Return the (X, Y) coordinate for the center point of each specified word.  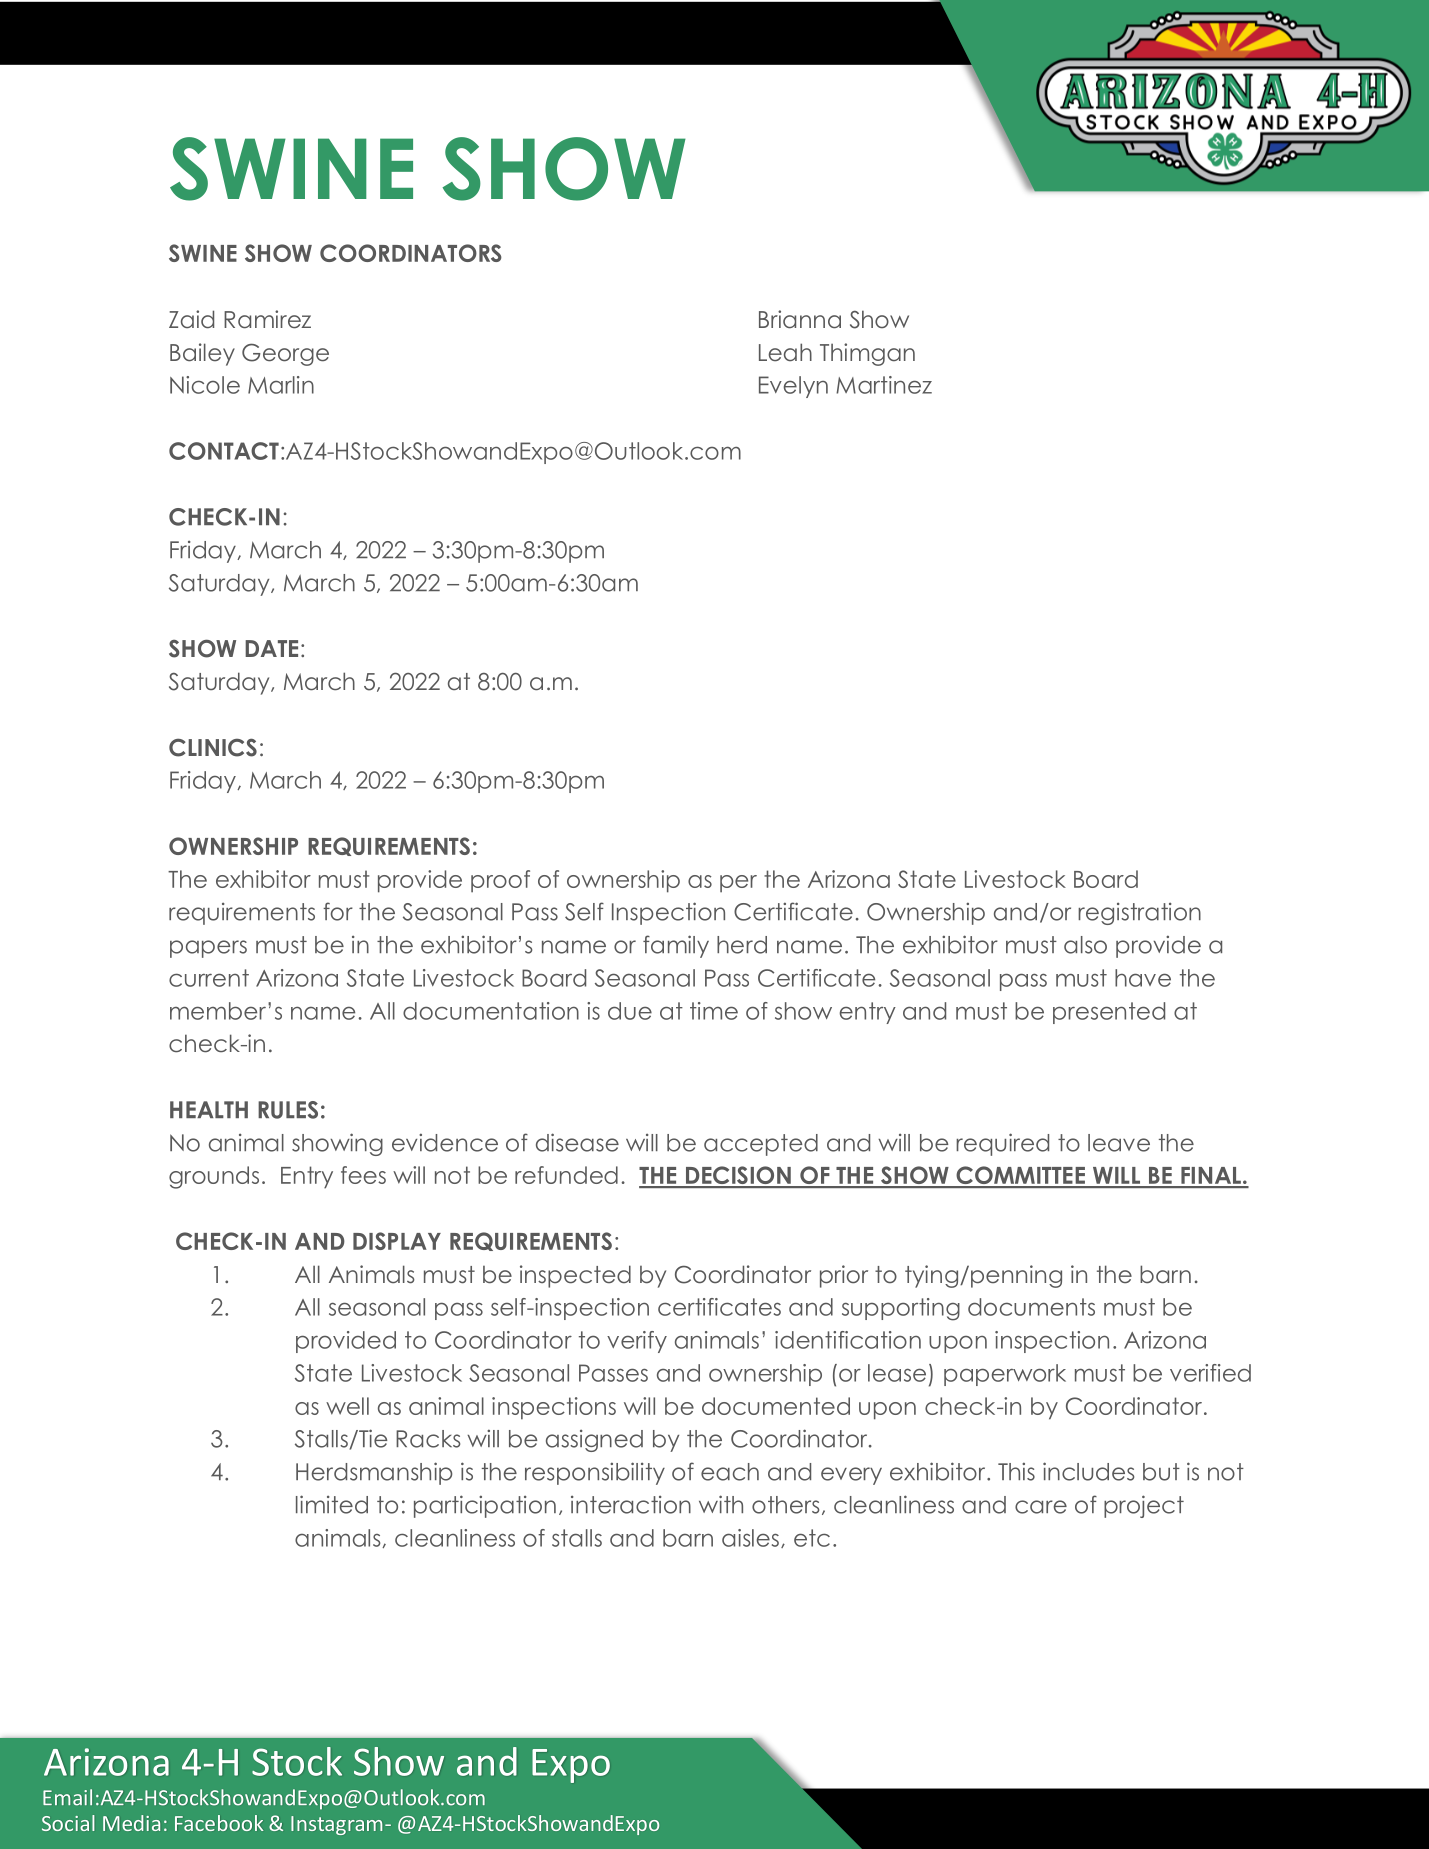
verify (637, 1342)
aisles (750, 1538)
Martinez (884, 385)
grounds (214, 1177)
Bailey (202, 354)
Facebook (219, 1823)
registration (1139, 914)
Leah (785, 352)
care (1041, 1507)
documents (1031, 1307)
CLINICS (213, 747)
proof (500, 881)
